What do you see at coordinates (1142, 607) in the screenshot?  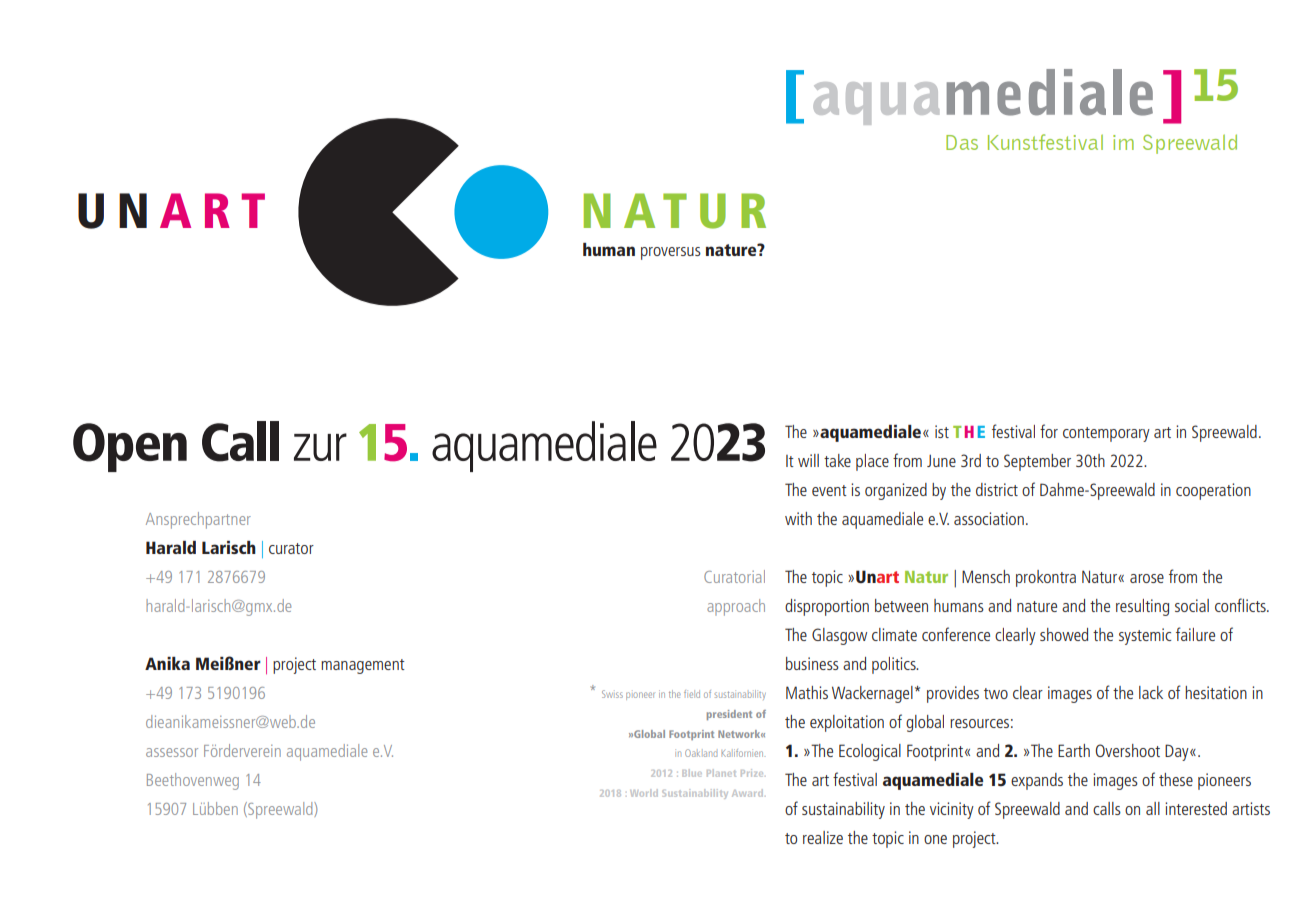 I see `resulting` at bounding box center [1142, 607].
